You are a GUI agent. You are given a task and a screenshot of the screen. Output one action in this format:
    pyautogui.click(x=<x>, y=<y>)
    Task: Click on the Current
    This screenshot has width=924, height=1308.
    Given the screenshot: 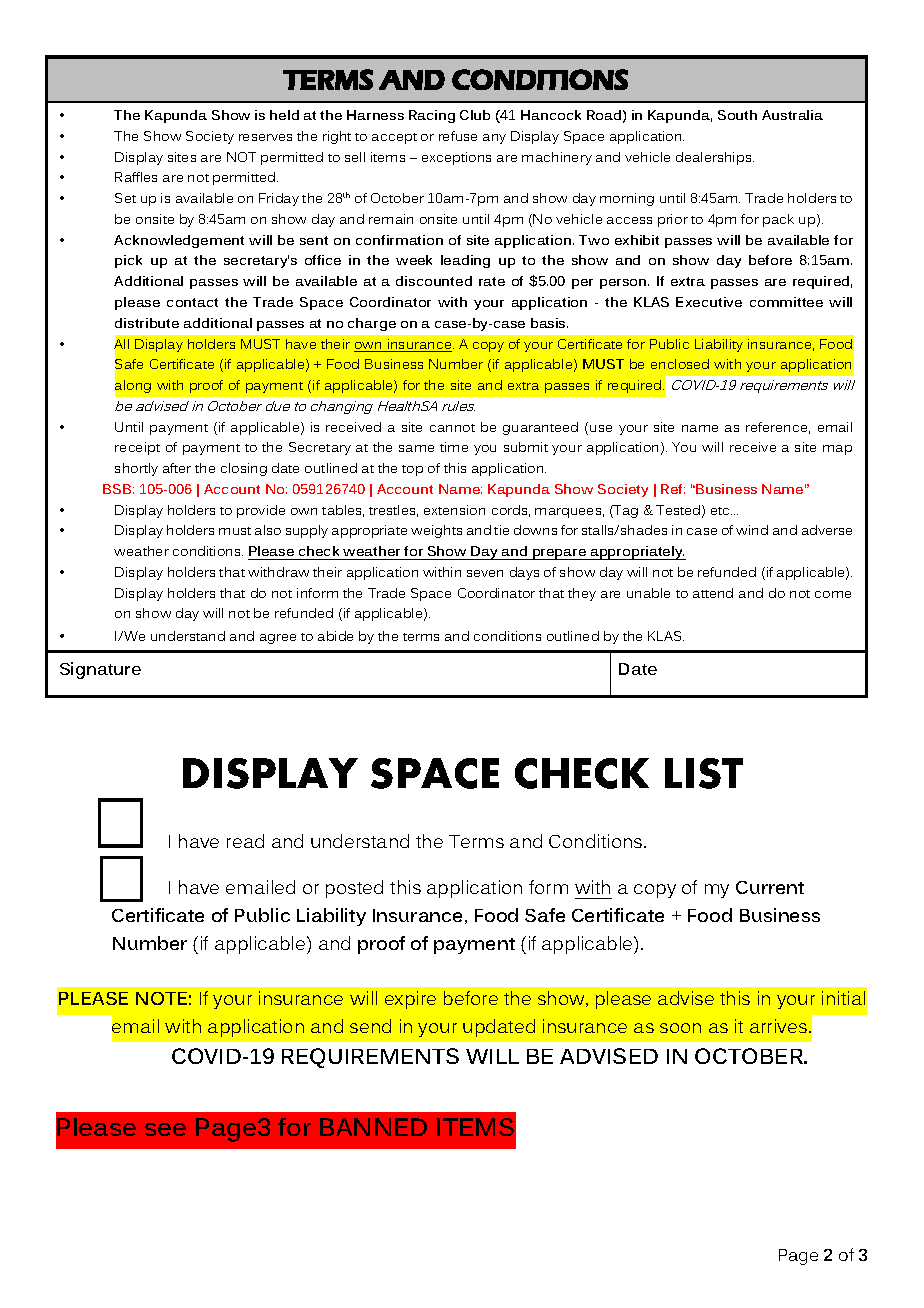 What is the action you would take?
    pyautogui.click(x=770, y=887)
